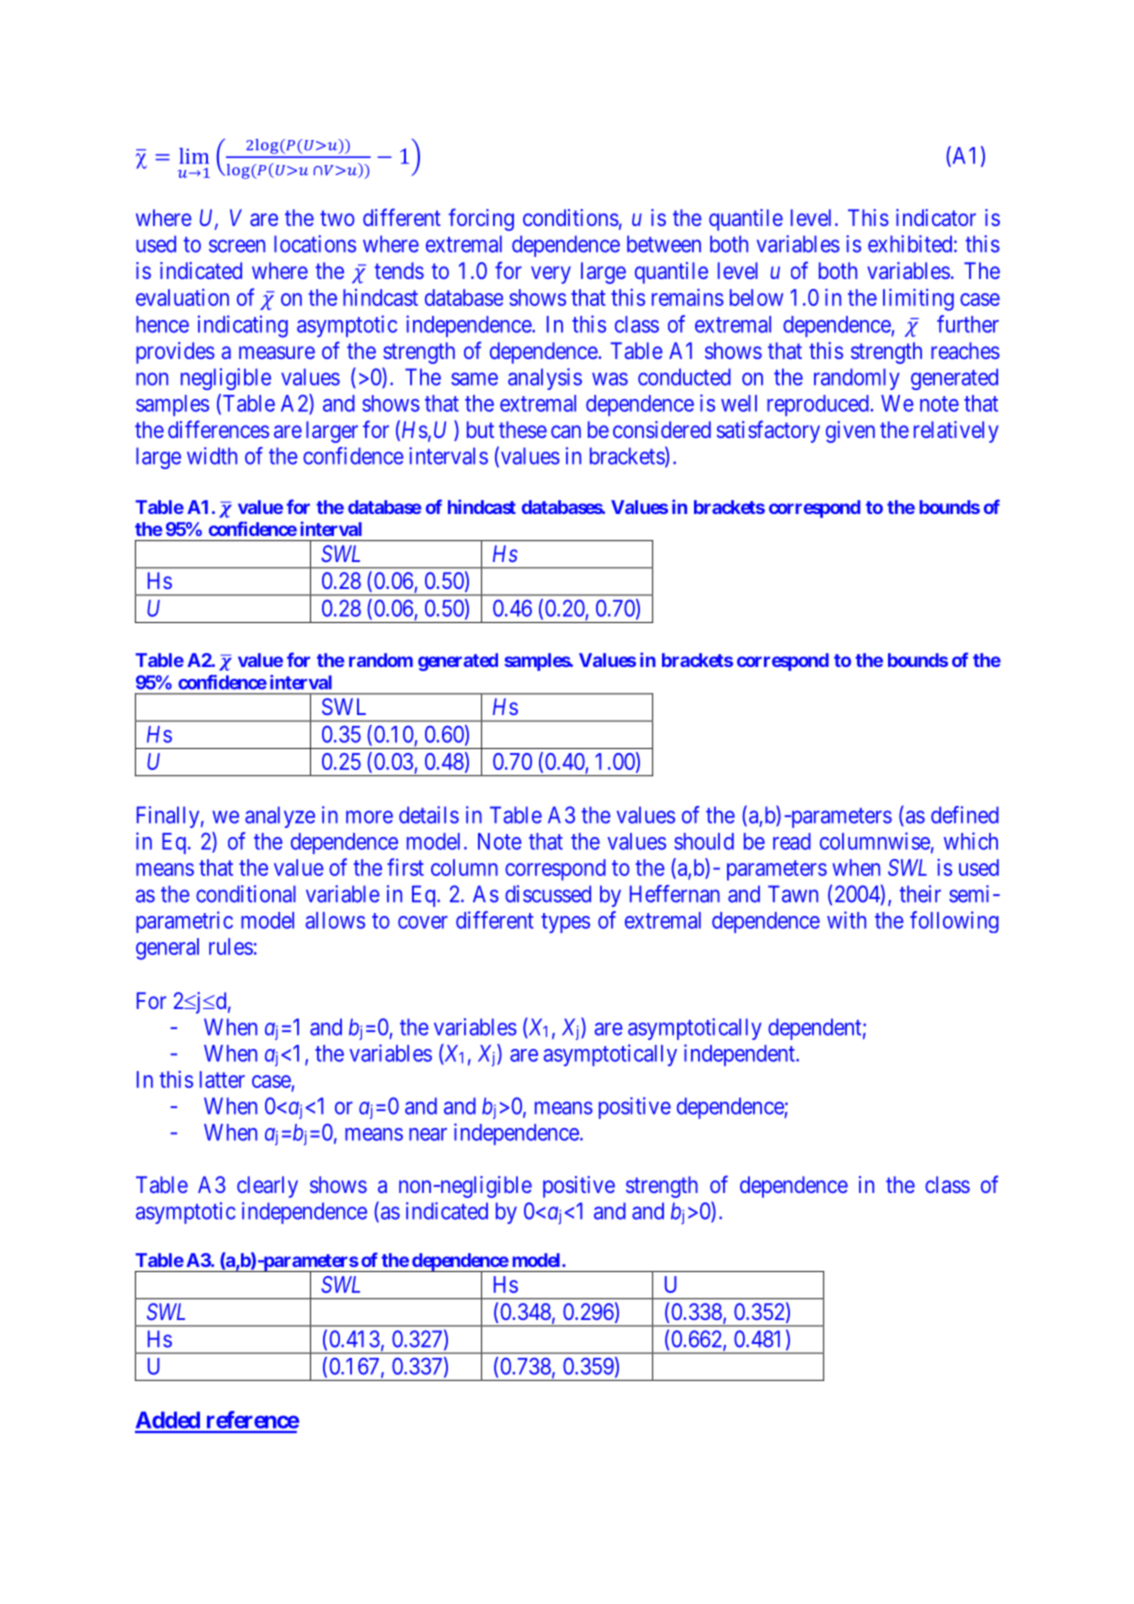  I want to click on details, so click(429, 815).
